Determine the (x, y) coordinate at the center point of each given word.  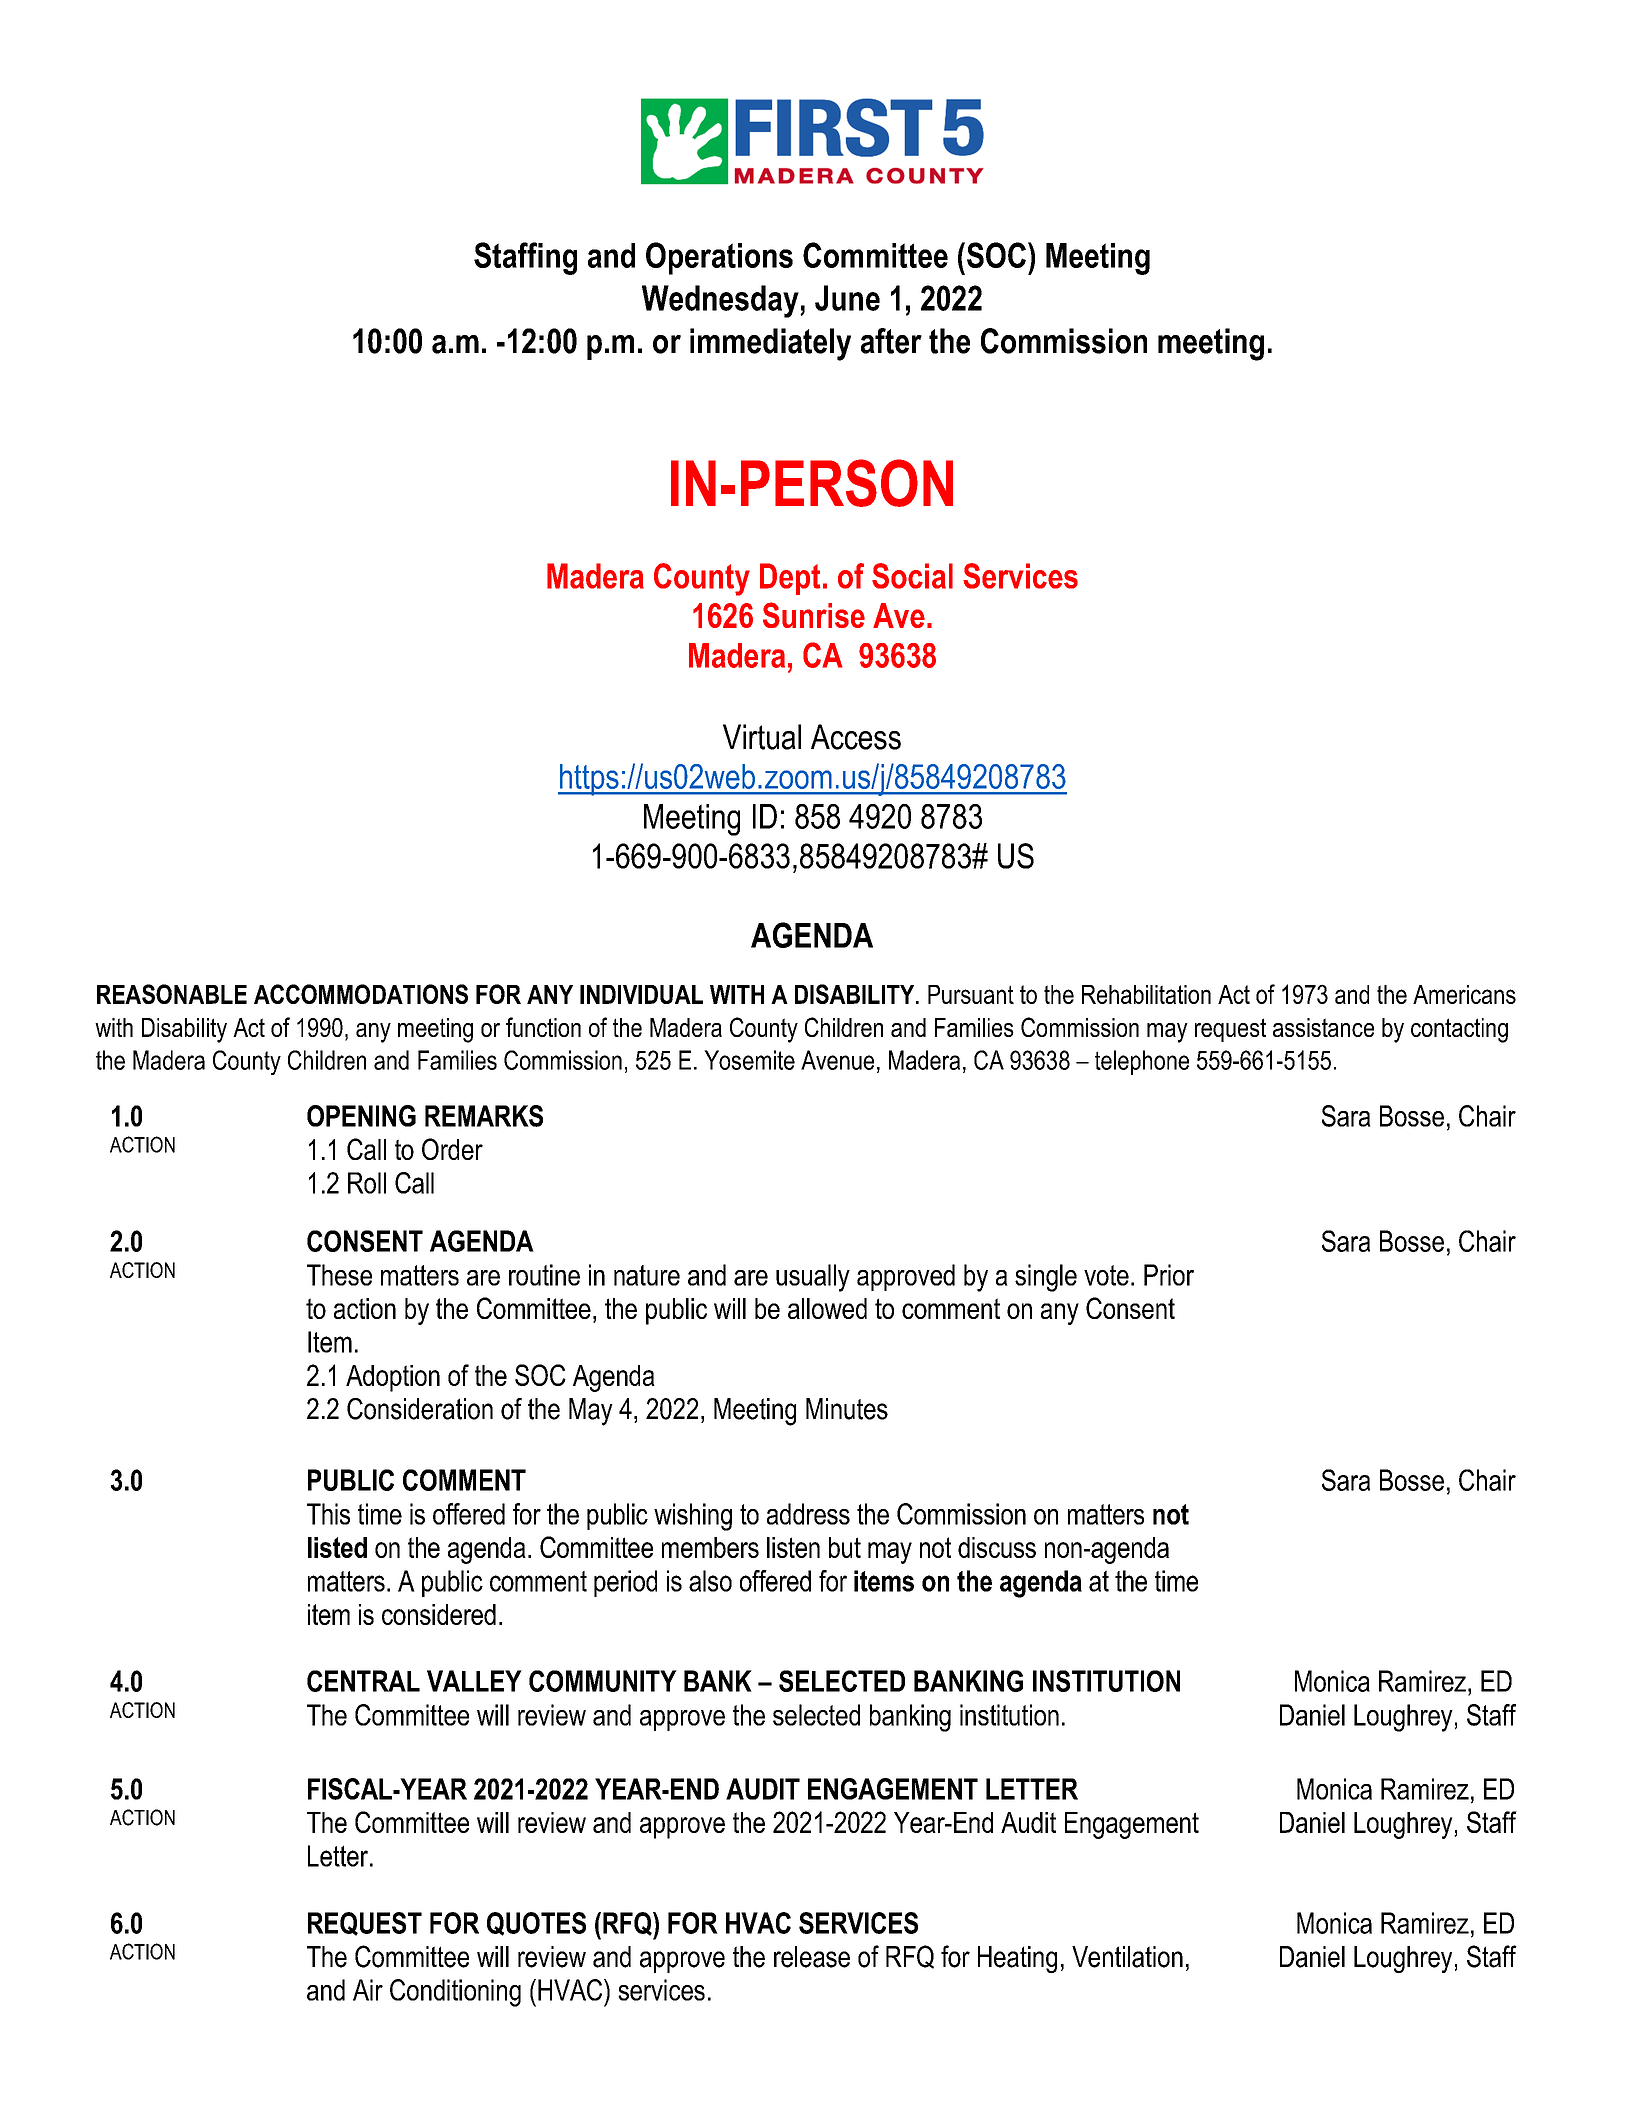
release (812, 1957)
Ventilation (1127, 1957)
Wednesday (721, 301)
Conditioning (455, 1993)
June (847, 298)
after (891, 341)
